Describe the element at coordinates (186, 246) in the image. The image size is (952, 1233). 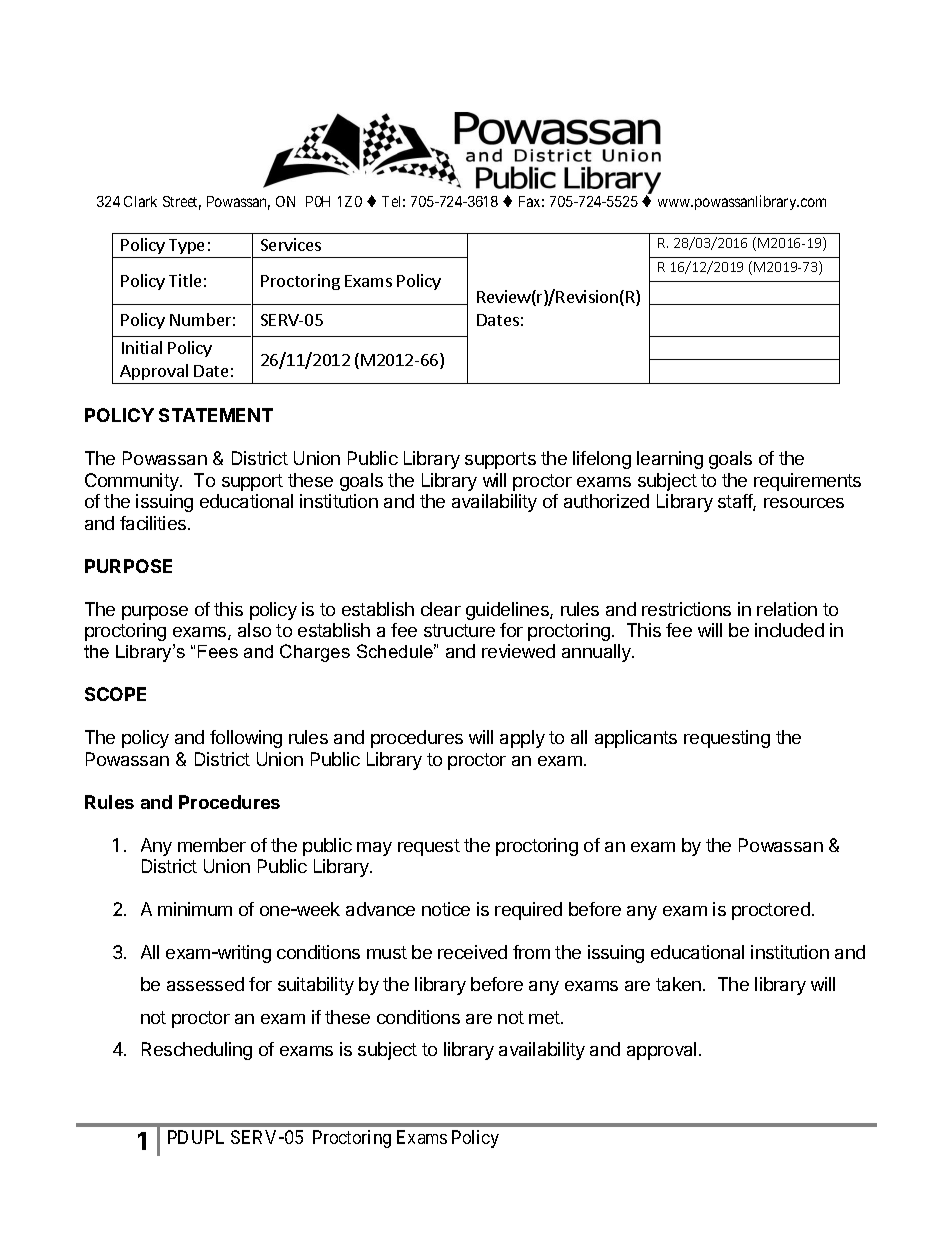
I see `Type` at that location.
